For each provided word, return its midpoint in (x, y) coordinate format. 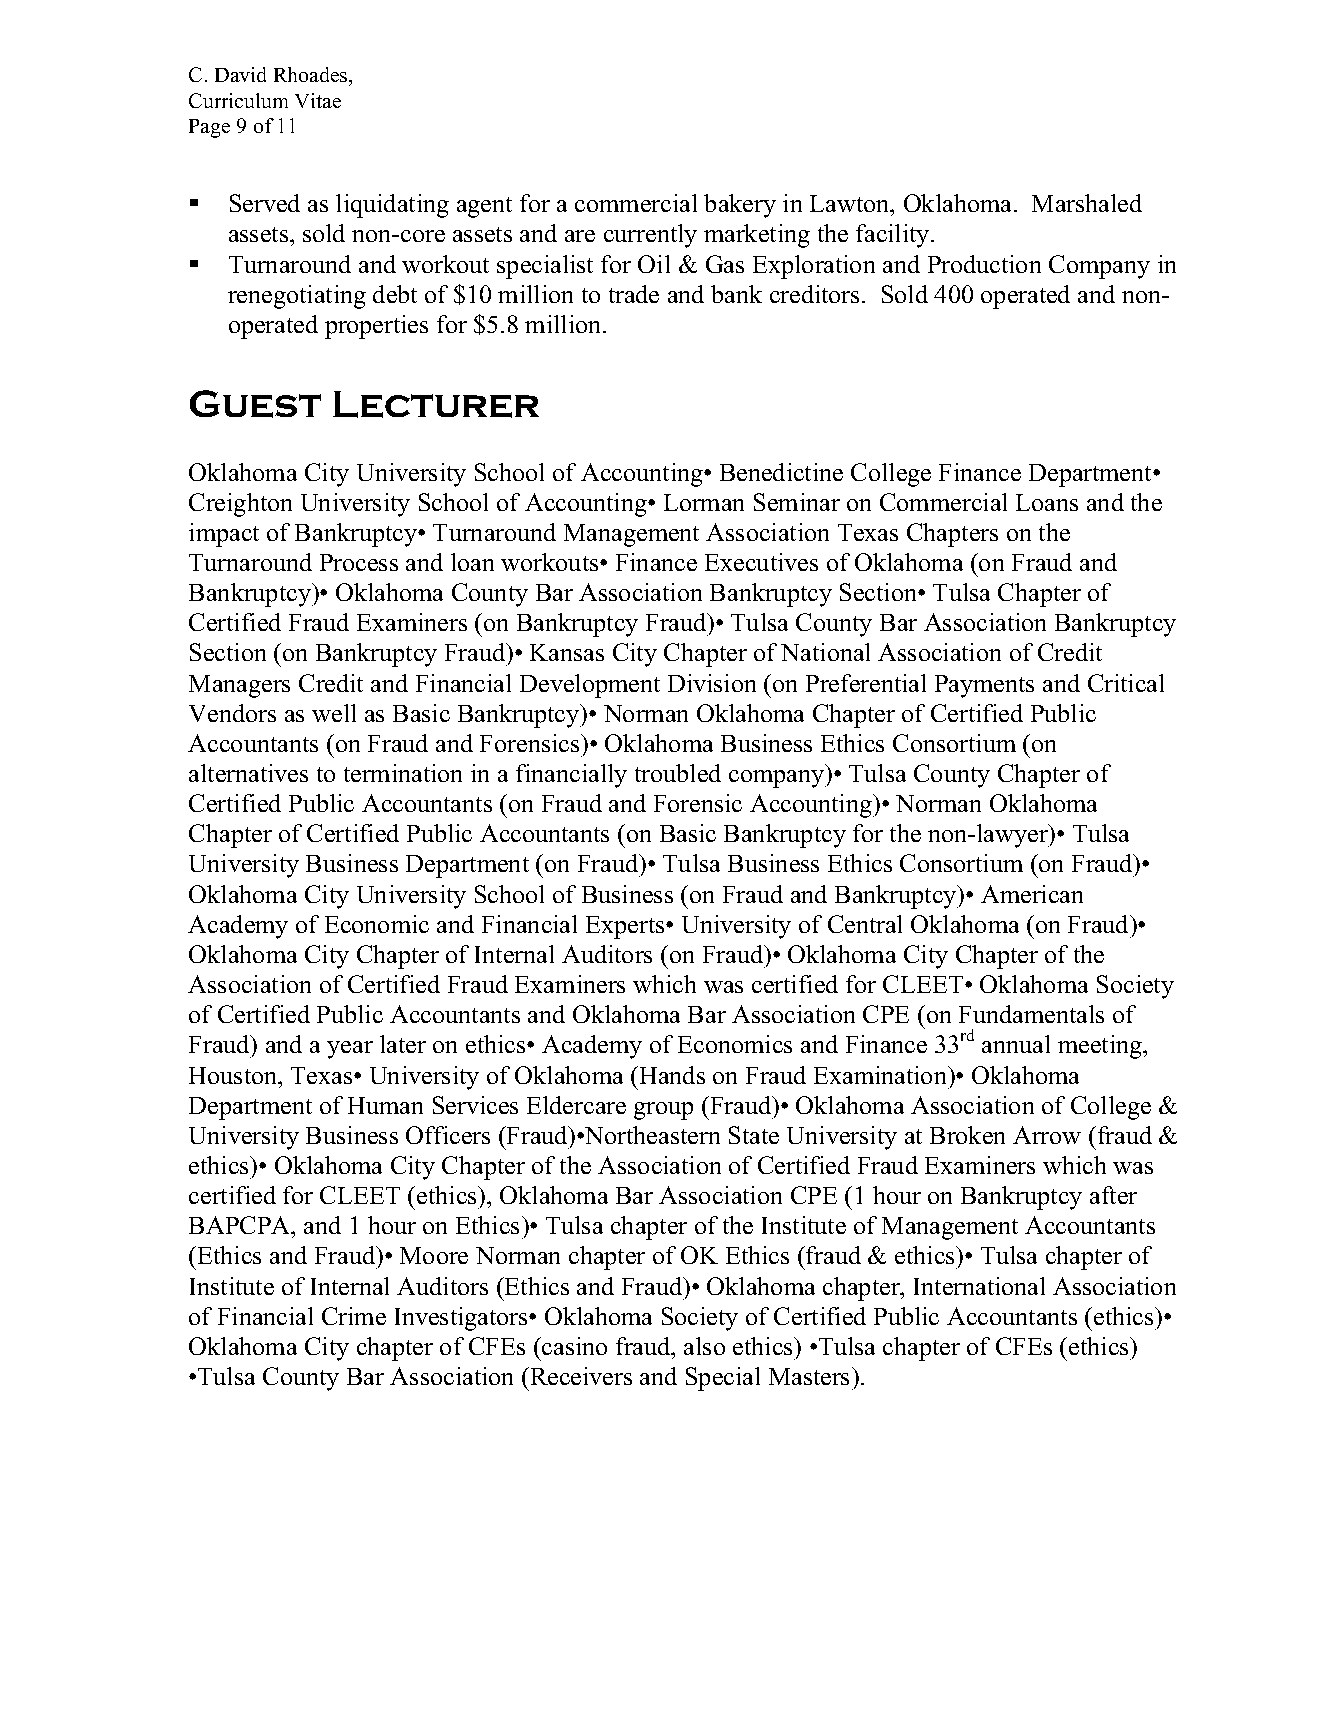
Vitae (318, 100)
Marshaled (1087, 203)
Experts (626, 927)
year (350, 1050)
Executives (761, 562)
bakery (740, 206)
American (1032, 894)
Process (359, 562)
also (704, 1346)
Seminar (797, 502)
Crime (354, 1316)
